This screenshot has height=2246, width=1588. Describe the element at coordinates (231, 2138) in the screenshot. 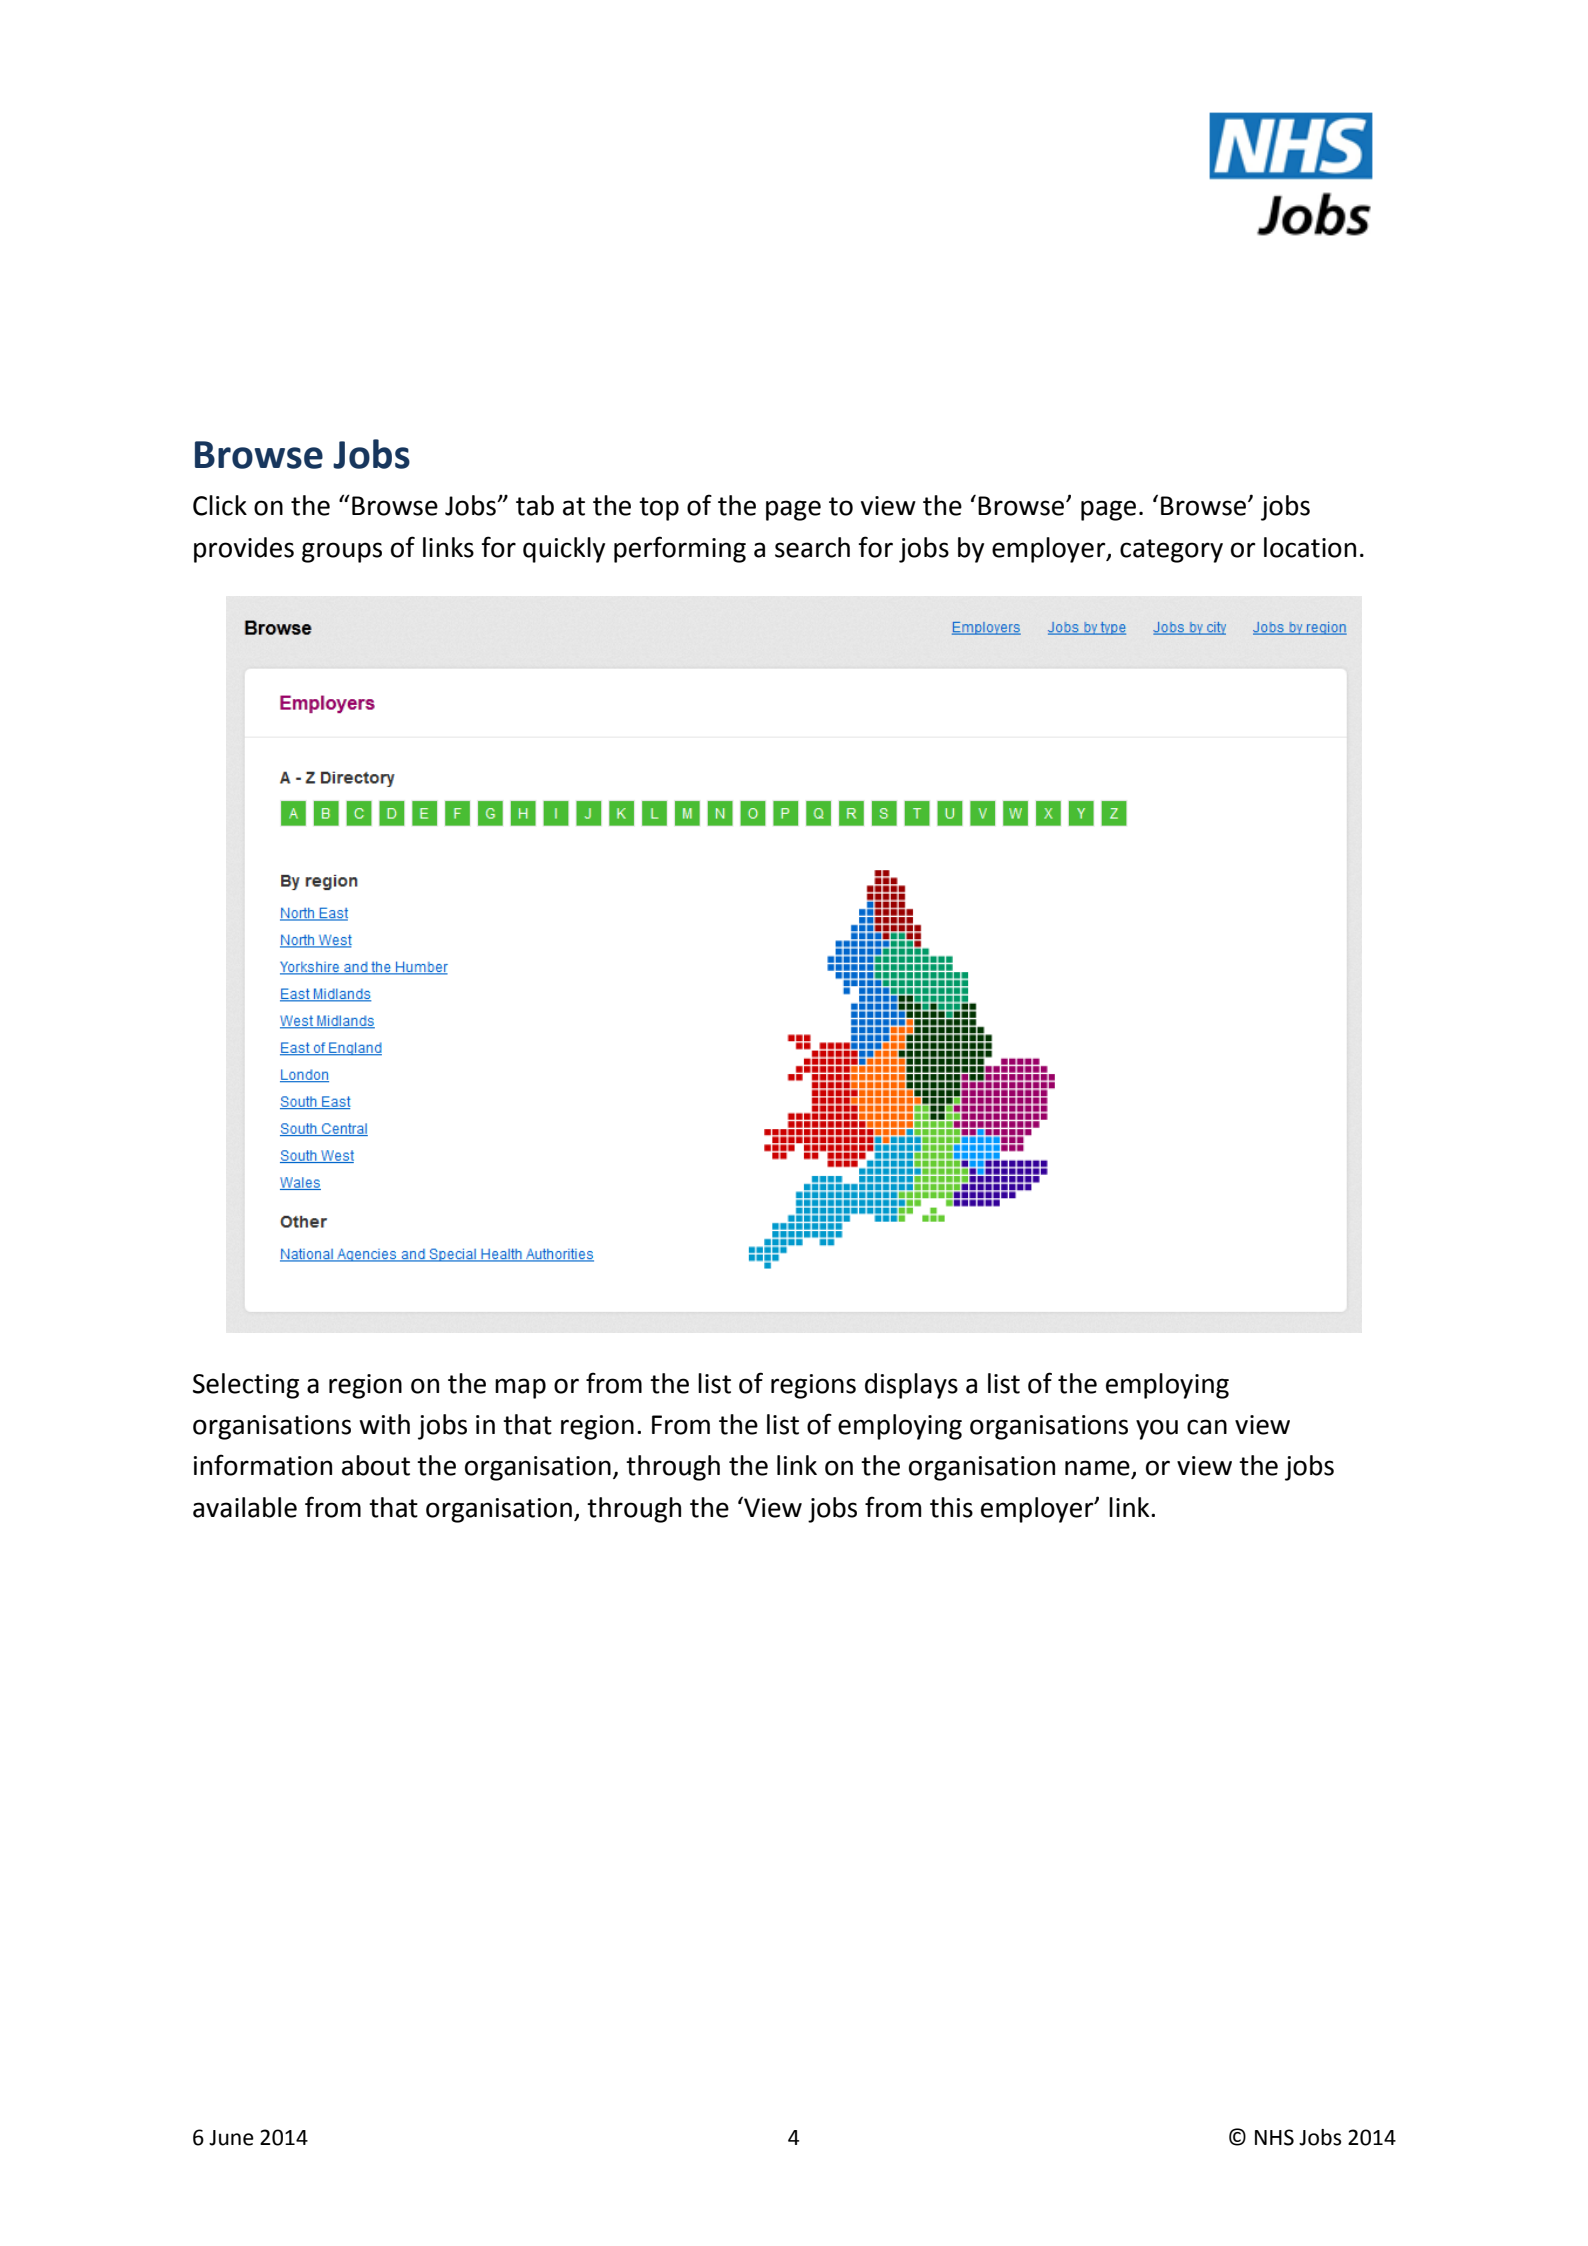

I see `June` at that location.
